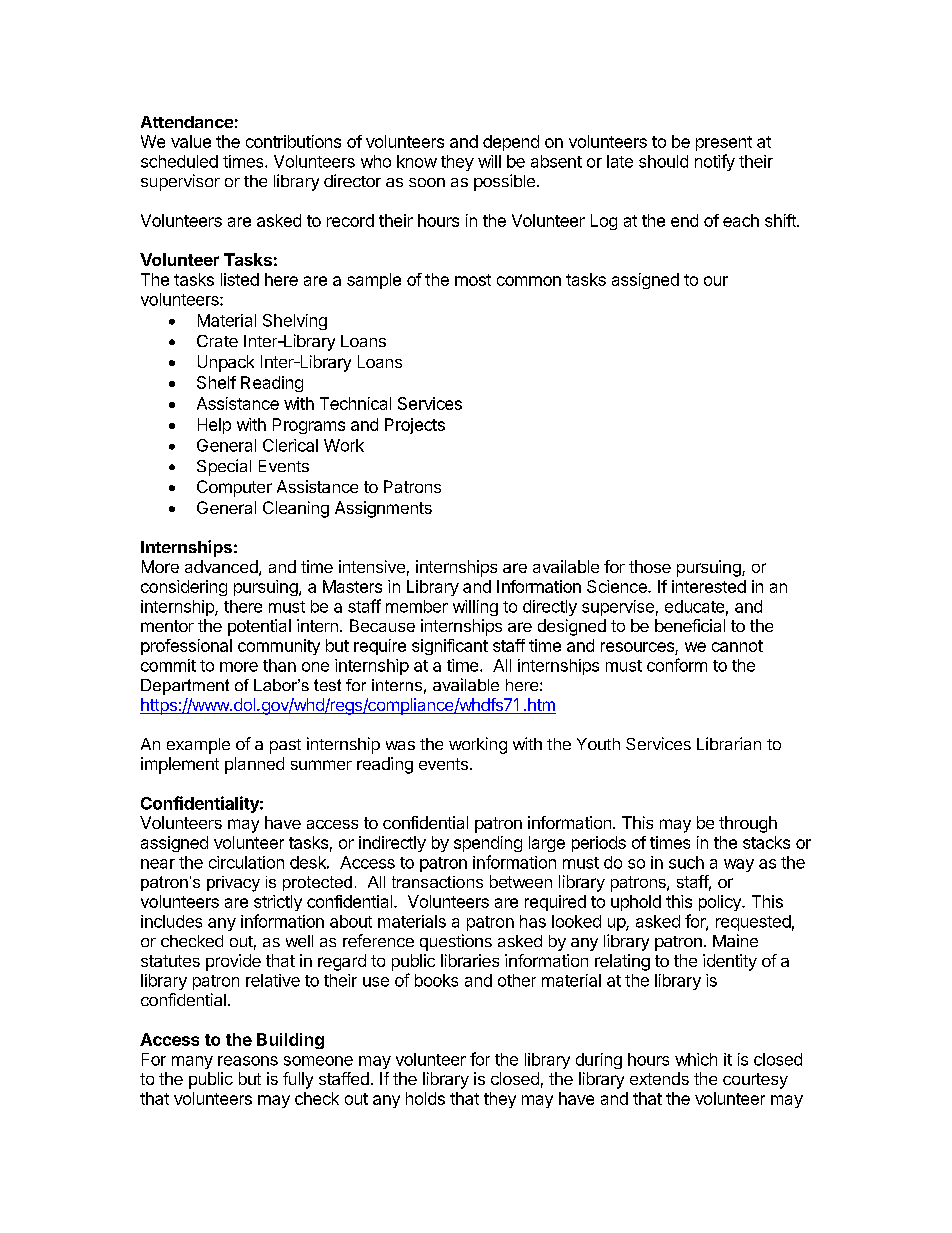 The image size is (952, 1233). Describe the element at coordinates (415, 426) in the screenshot. I see `Projects` at that location.
